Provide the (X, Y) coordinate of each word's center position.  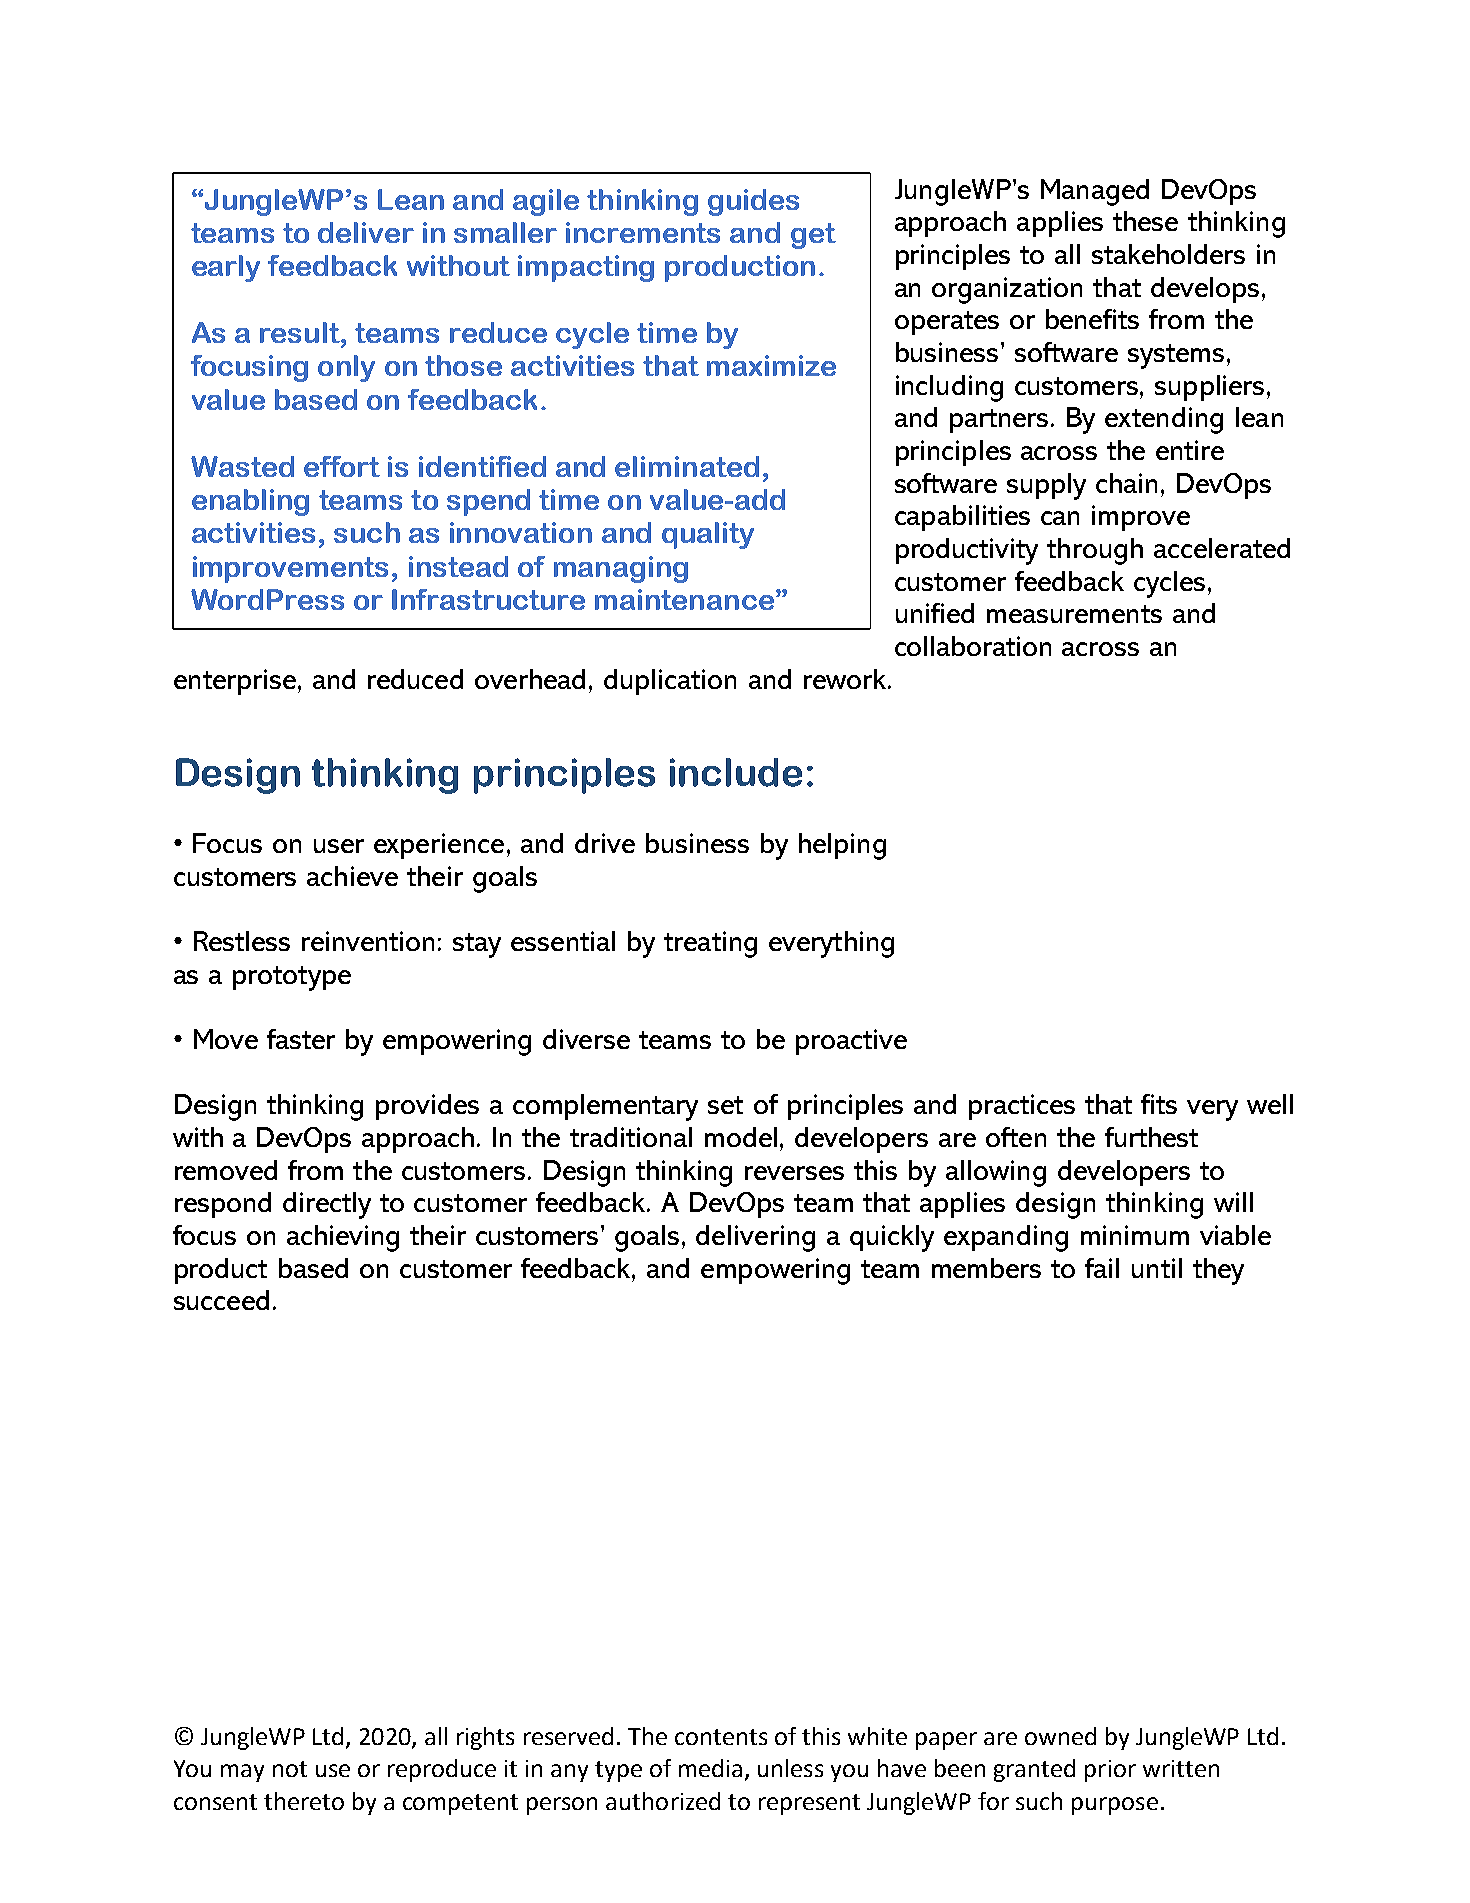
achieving (343, 1238)
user (339, 846)
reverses (794, 1173)
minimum (1135, 1235)
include (736, 772)
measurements (1074, 614)
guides (753, 202)
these (1145, 221)
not (290, 1769)
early (226, 268)
